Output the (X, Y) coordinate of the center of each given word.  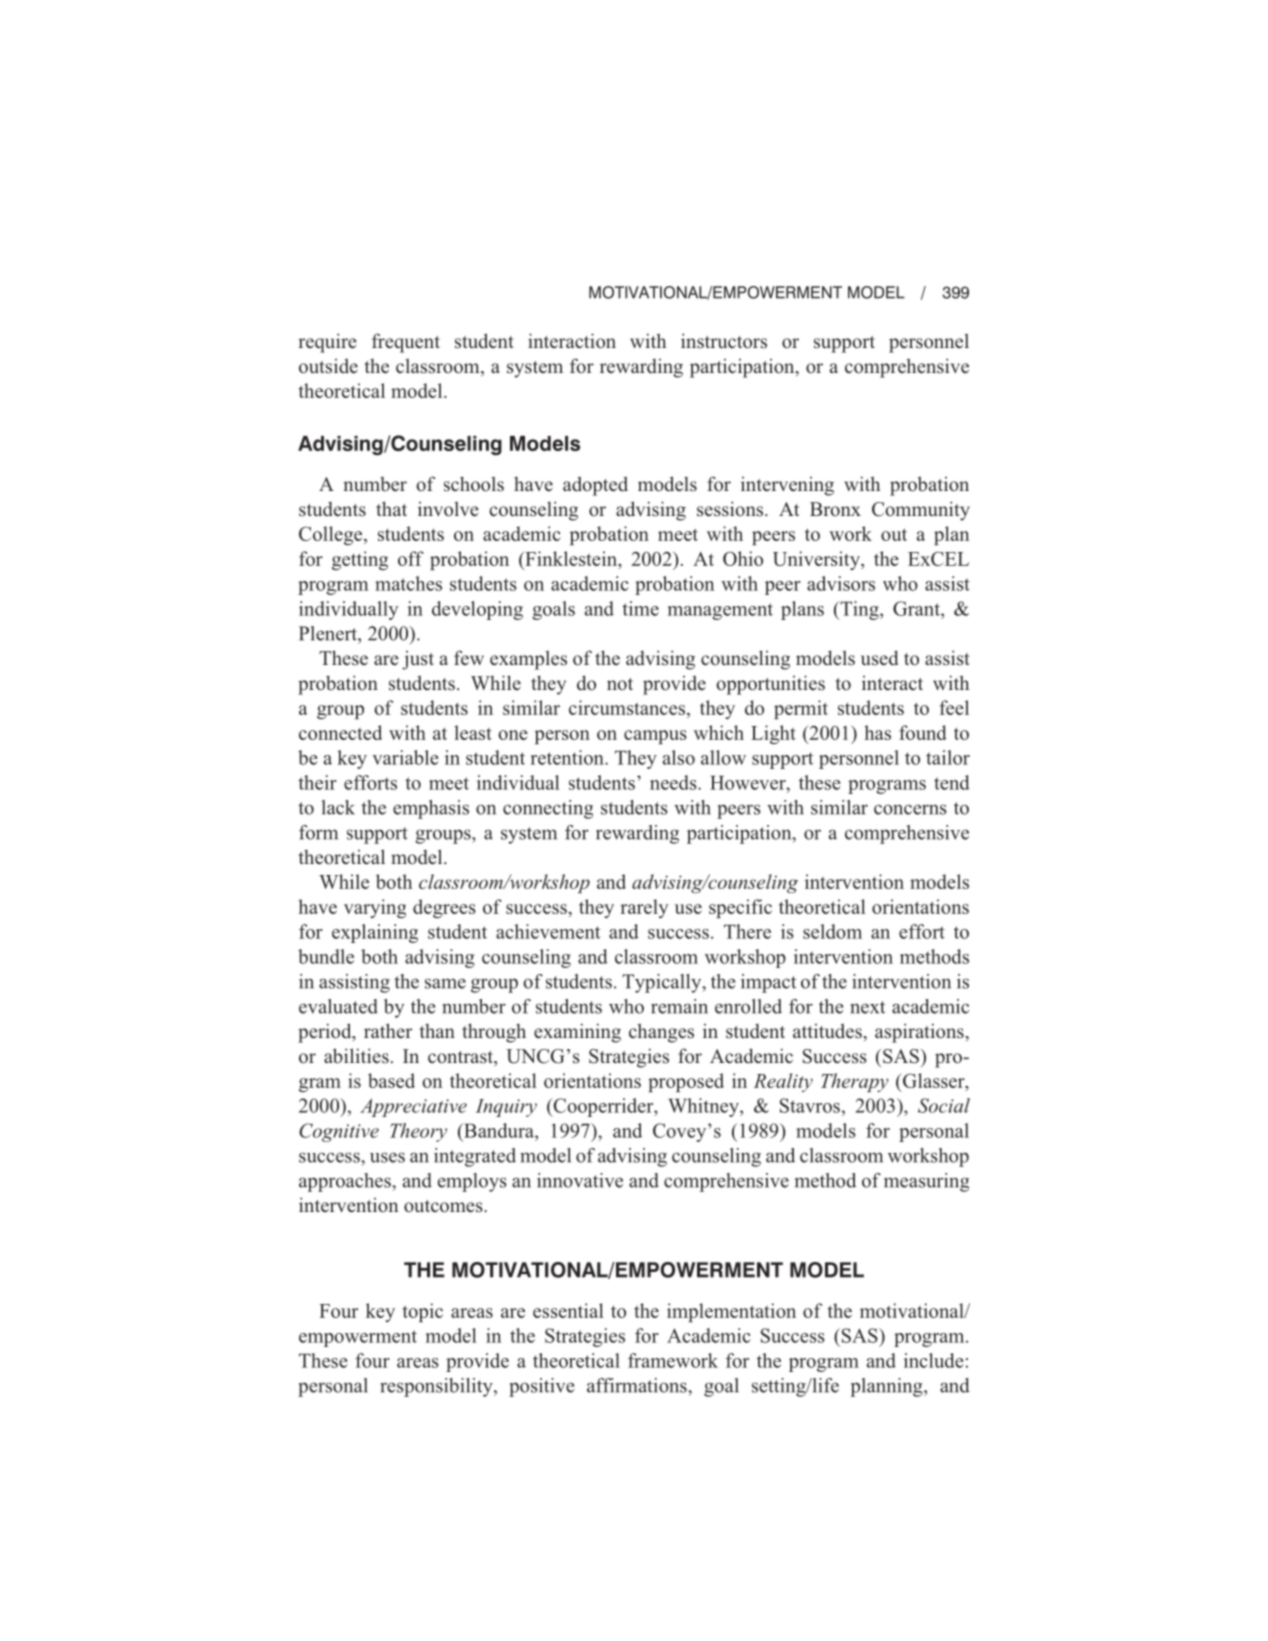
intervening (787, 486)
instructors (724, 341)
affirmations (638, 1385)
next (867, 1007)
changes (661, 1033)
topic (423, 1312)
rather (388, 1031)
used (879, 658)
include (934, 1360)
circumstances (627, 707)
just (418, 660)
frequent (406, 343)
